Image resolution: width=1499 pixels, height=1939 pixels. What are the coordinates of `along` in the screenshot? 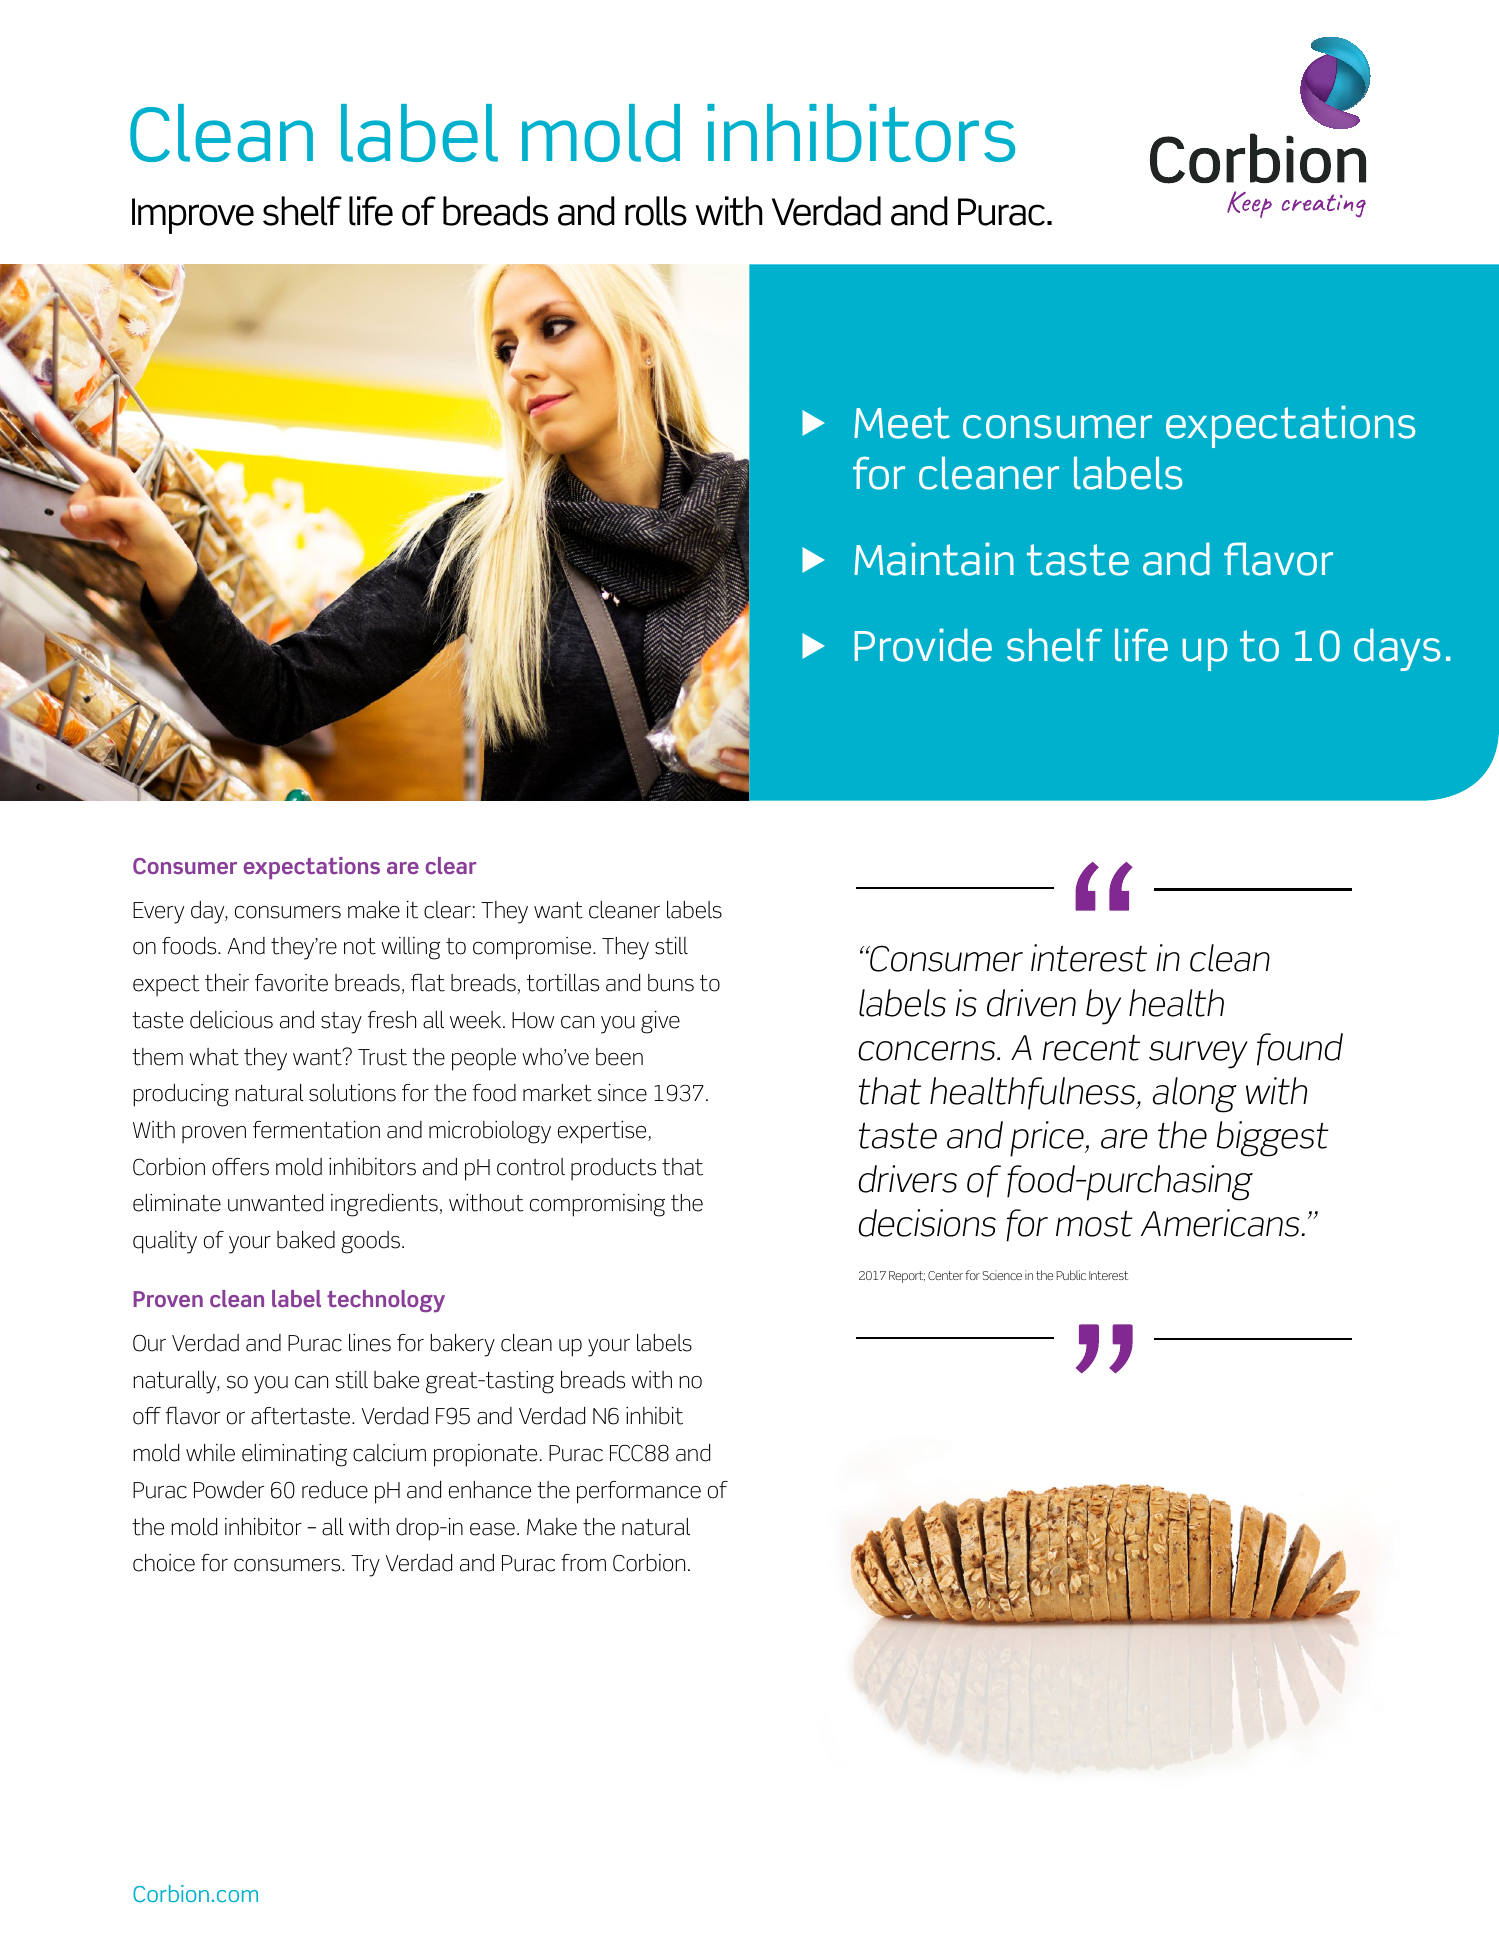 It's located at (1195, 1095).
